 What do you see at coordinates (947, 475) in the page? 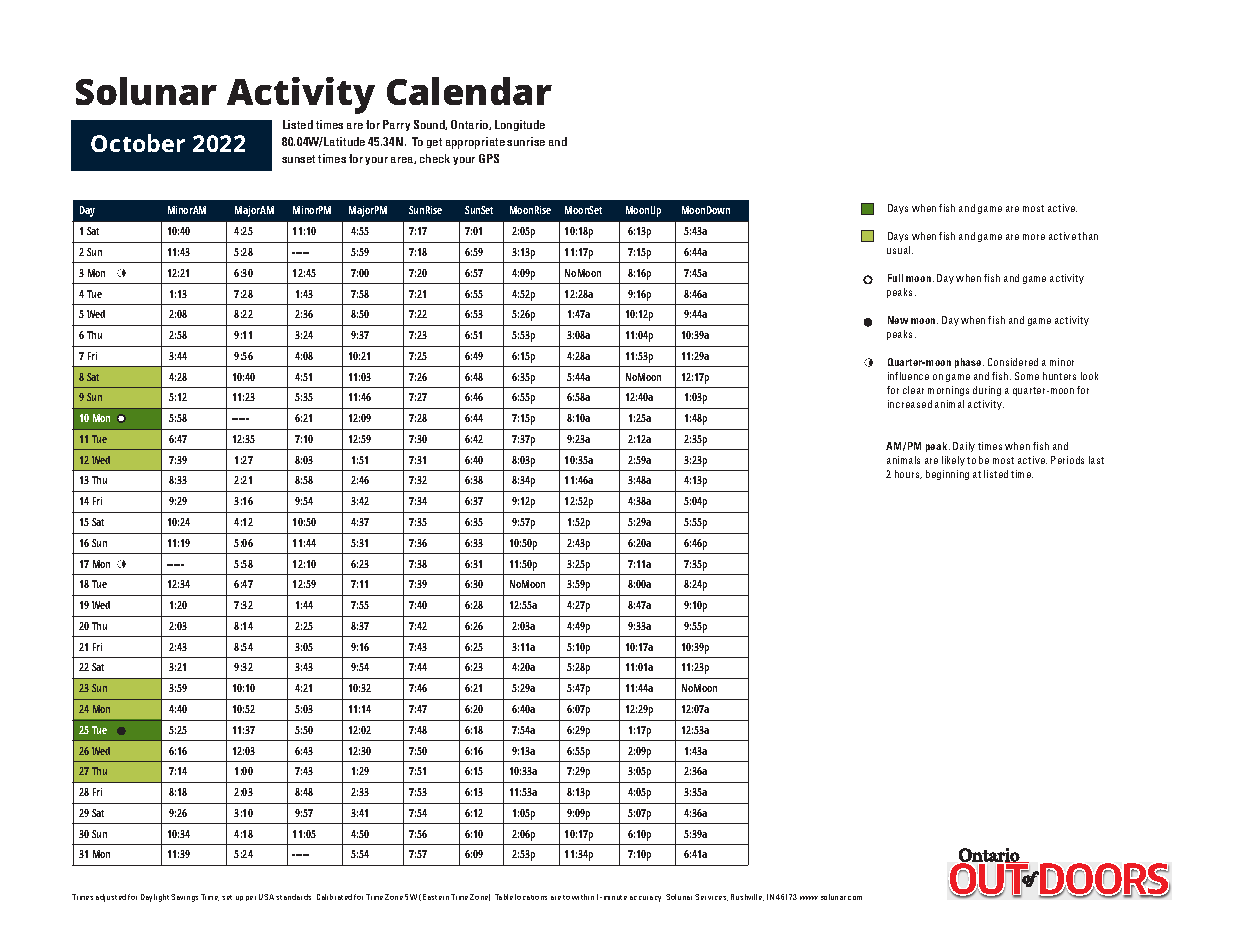
I see `beginning` at bounding box center [947, 475].
